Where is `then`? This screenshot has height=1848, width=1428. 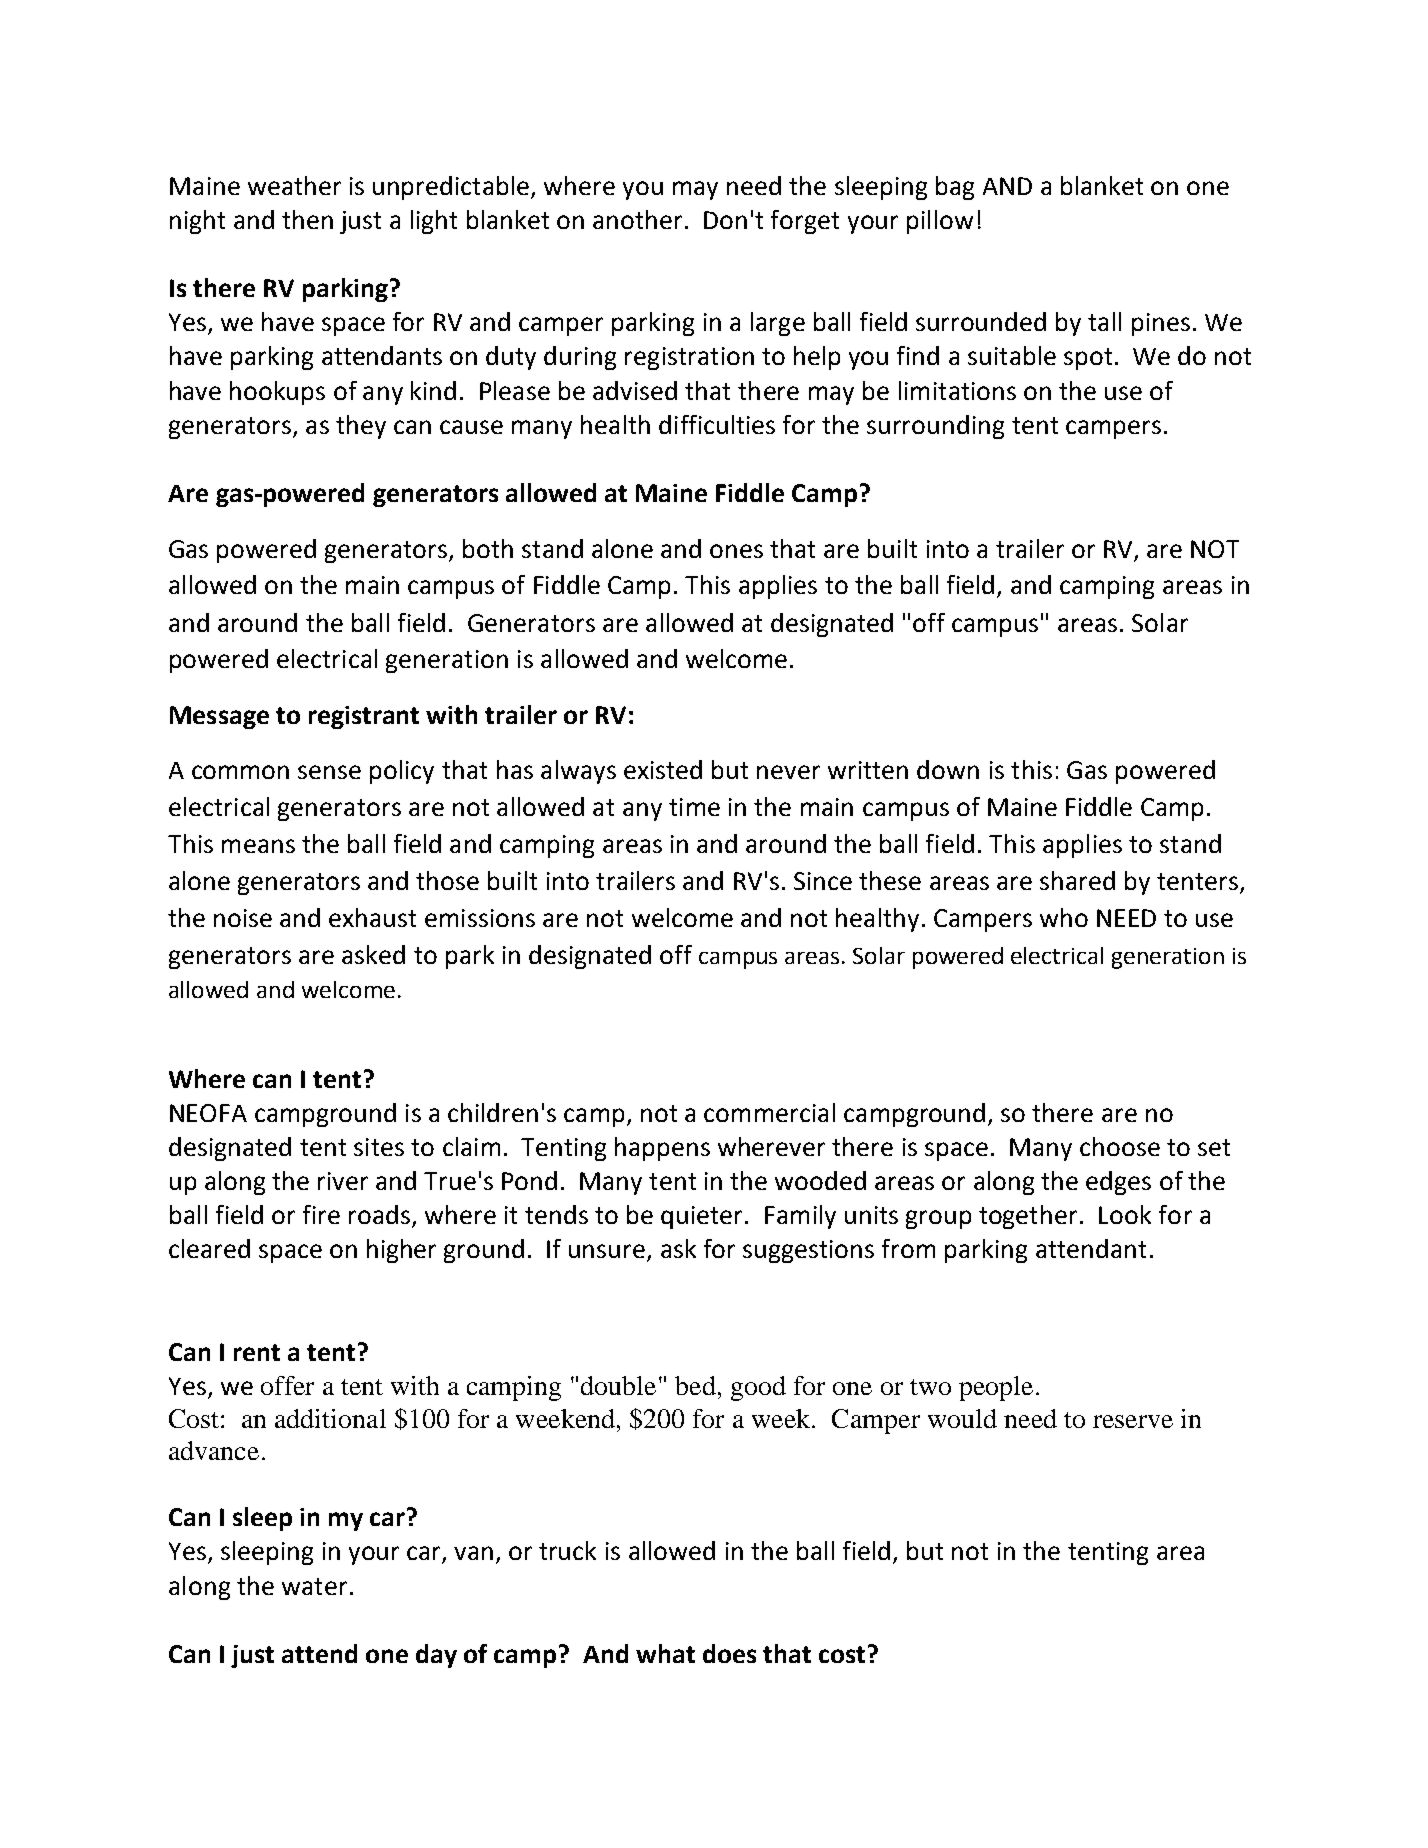 then is located at coordinates (307, 219).
